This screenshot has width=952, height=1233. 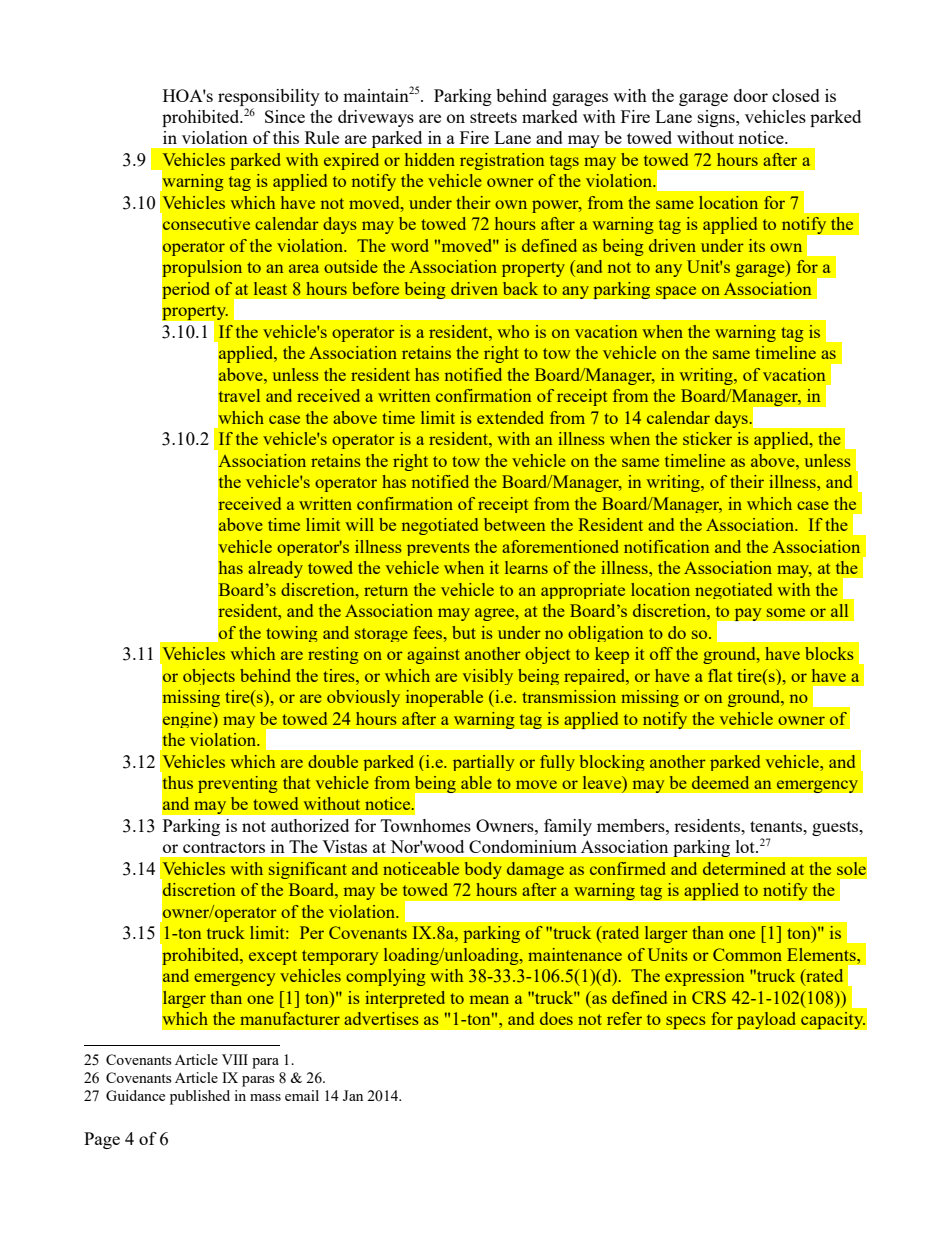 What do you see at coordinates (464, 632) in the screenshot?
I see `but` at bounding box center [464, 632].
